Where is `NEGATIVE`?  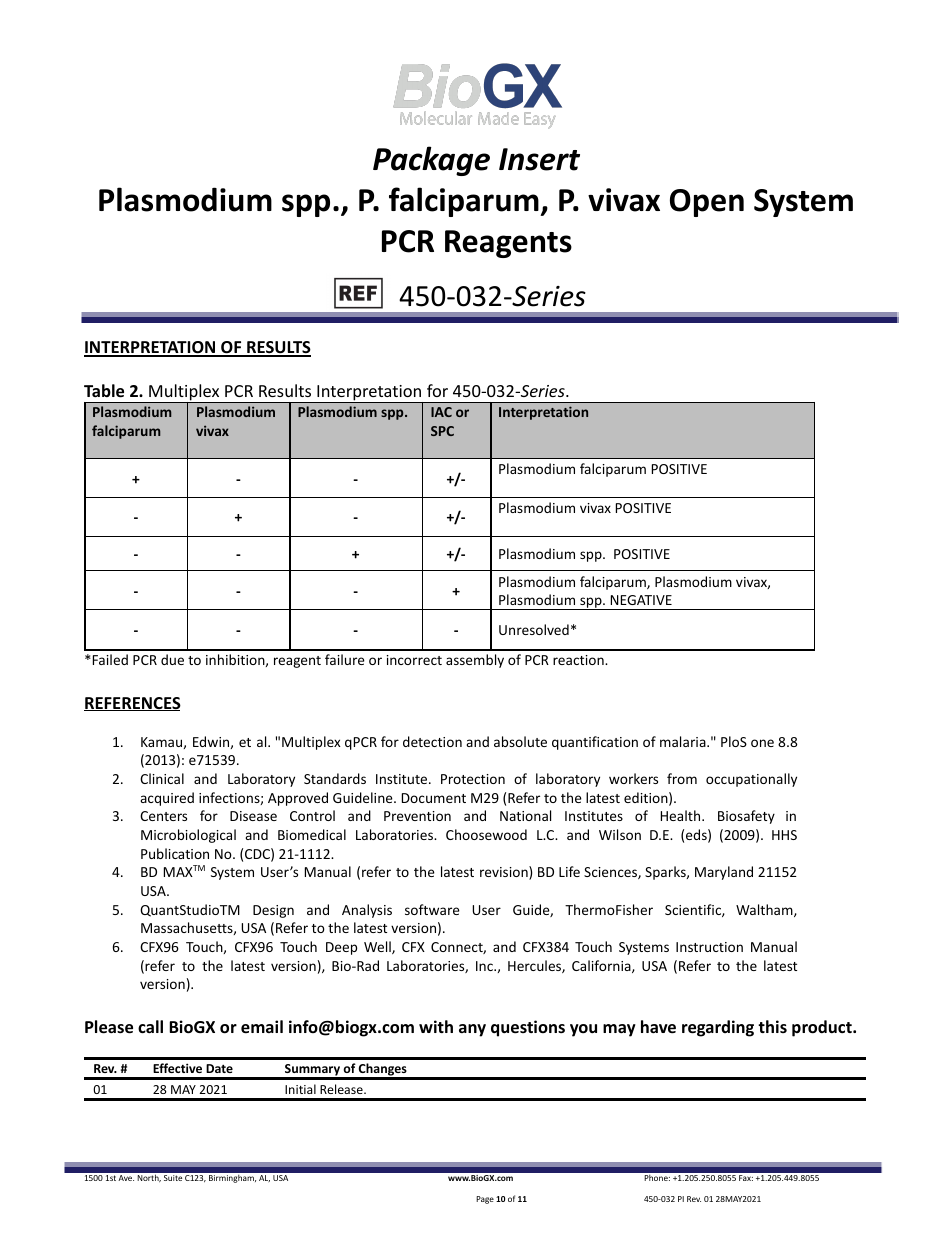 NEGATIVE is located at coordinates (641, 600).
